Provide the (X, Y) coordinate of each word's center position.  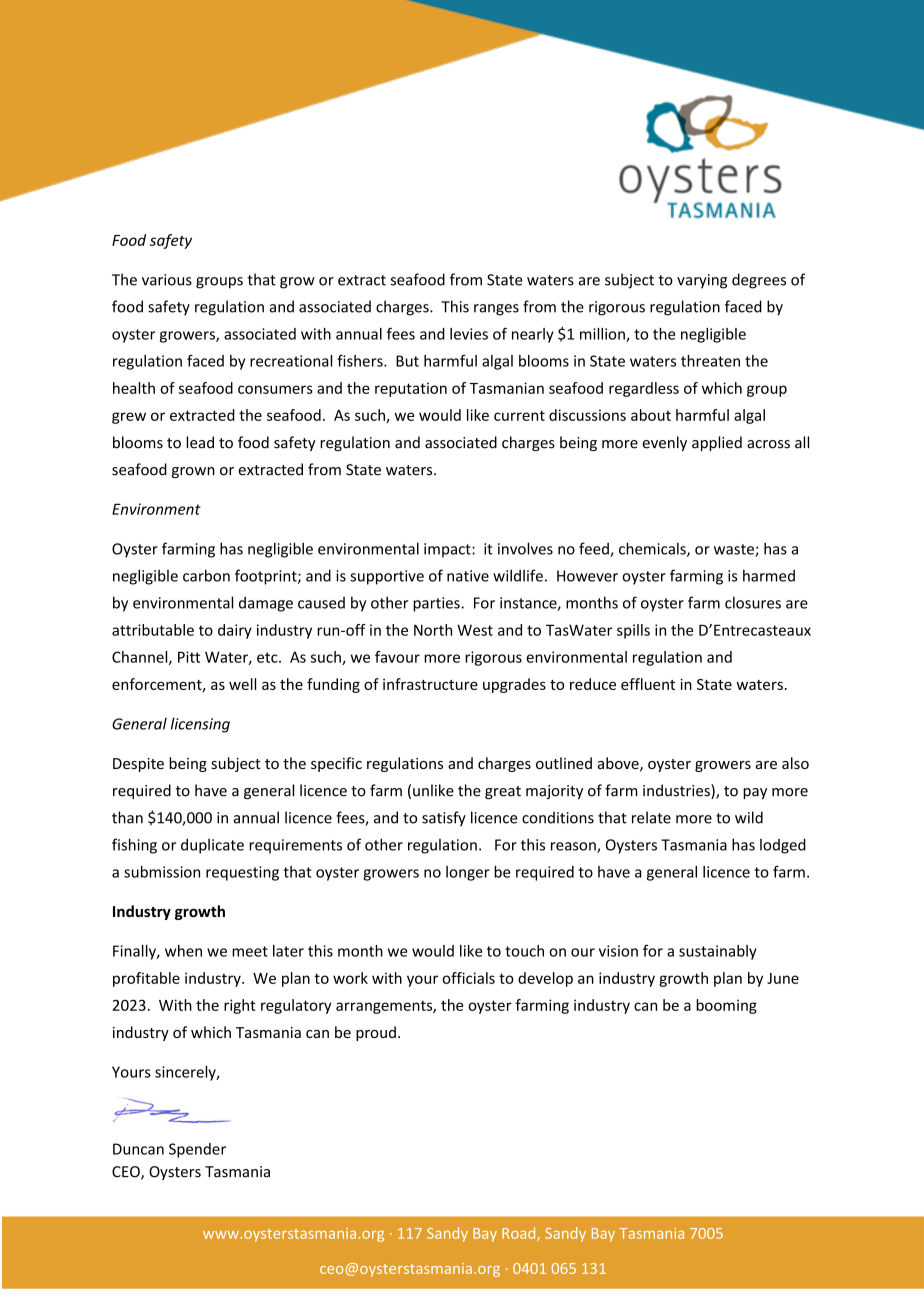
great (503, 792)
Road (520, 1234)
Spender (197, 1150)
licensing (200, 725)
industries (677, 791)
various (167, 280)
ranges (496, 310)
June (783, 978)
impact (448, 550)
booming (726, 1006)
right (240, 1006)
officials (468, 978)
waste (735, 550)
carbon (206, 575)
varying (702, 281)
